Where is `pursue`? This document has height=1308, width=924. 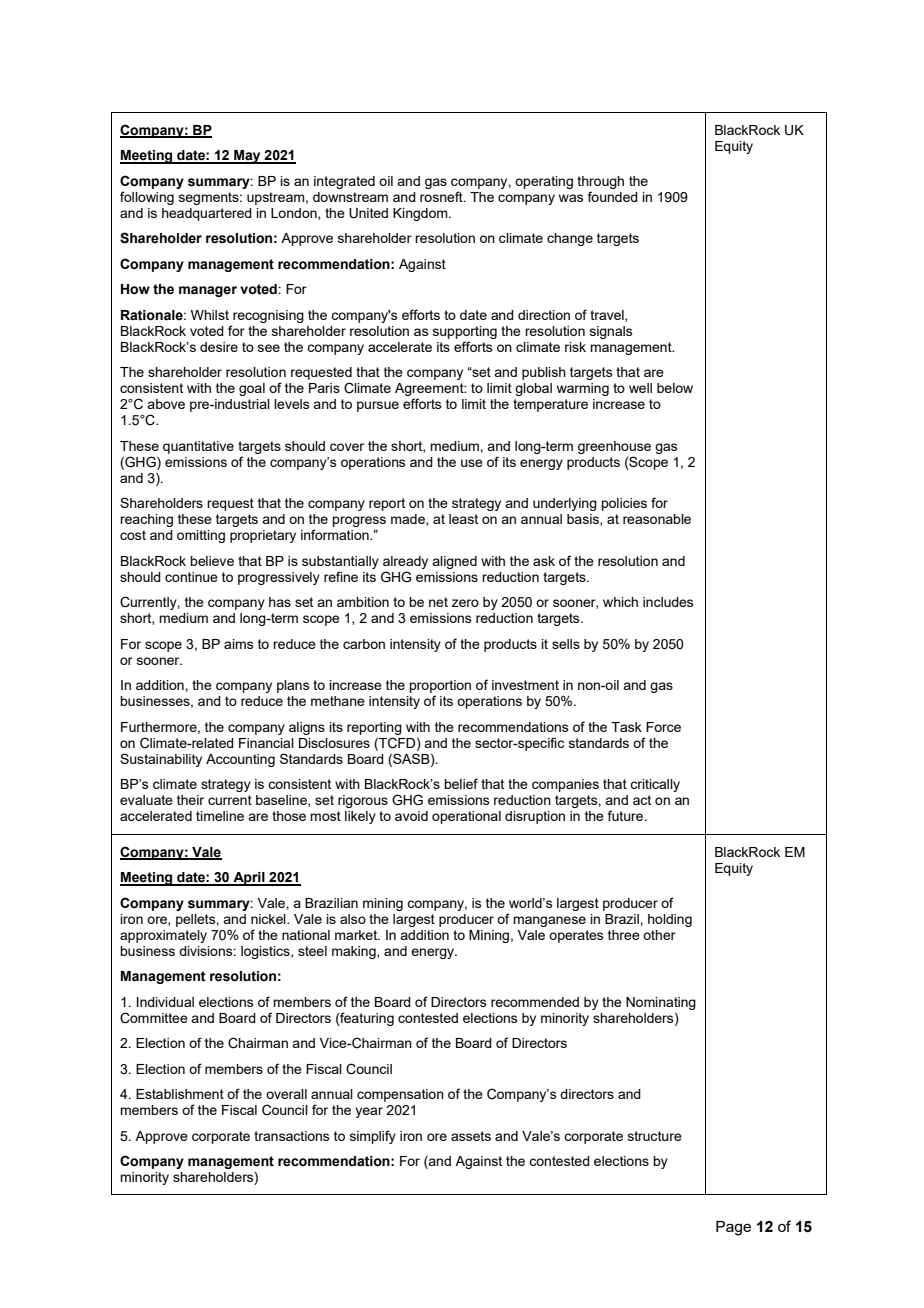 pursue is located at coordinates (378, 406).
